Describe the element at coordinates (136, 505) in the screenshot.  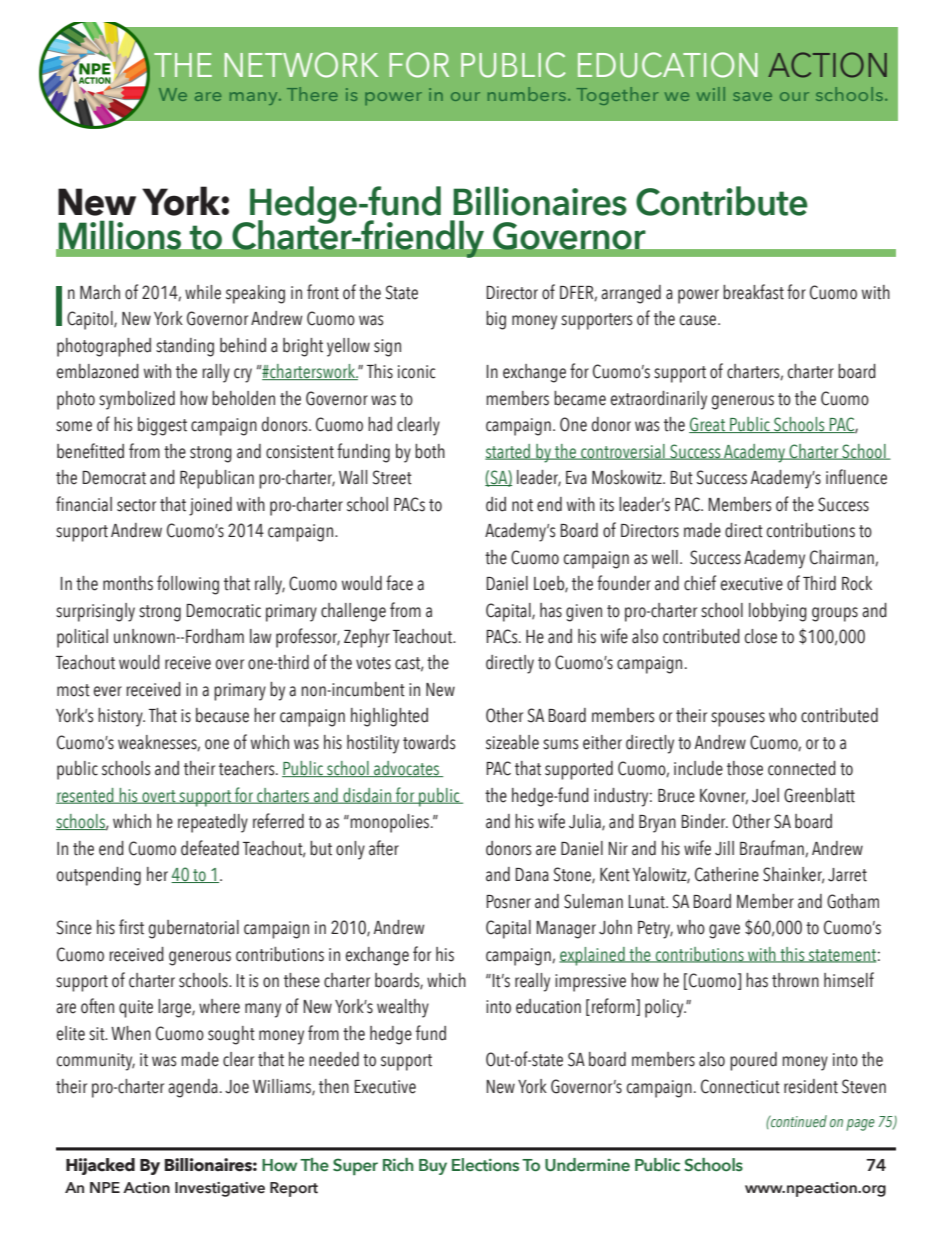
I see `sector` at that location.
